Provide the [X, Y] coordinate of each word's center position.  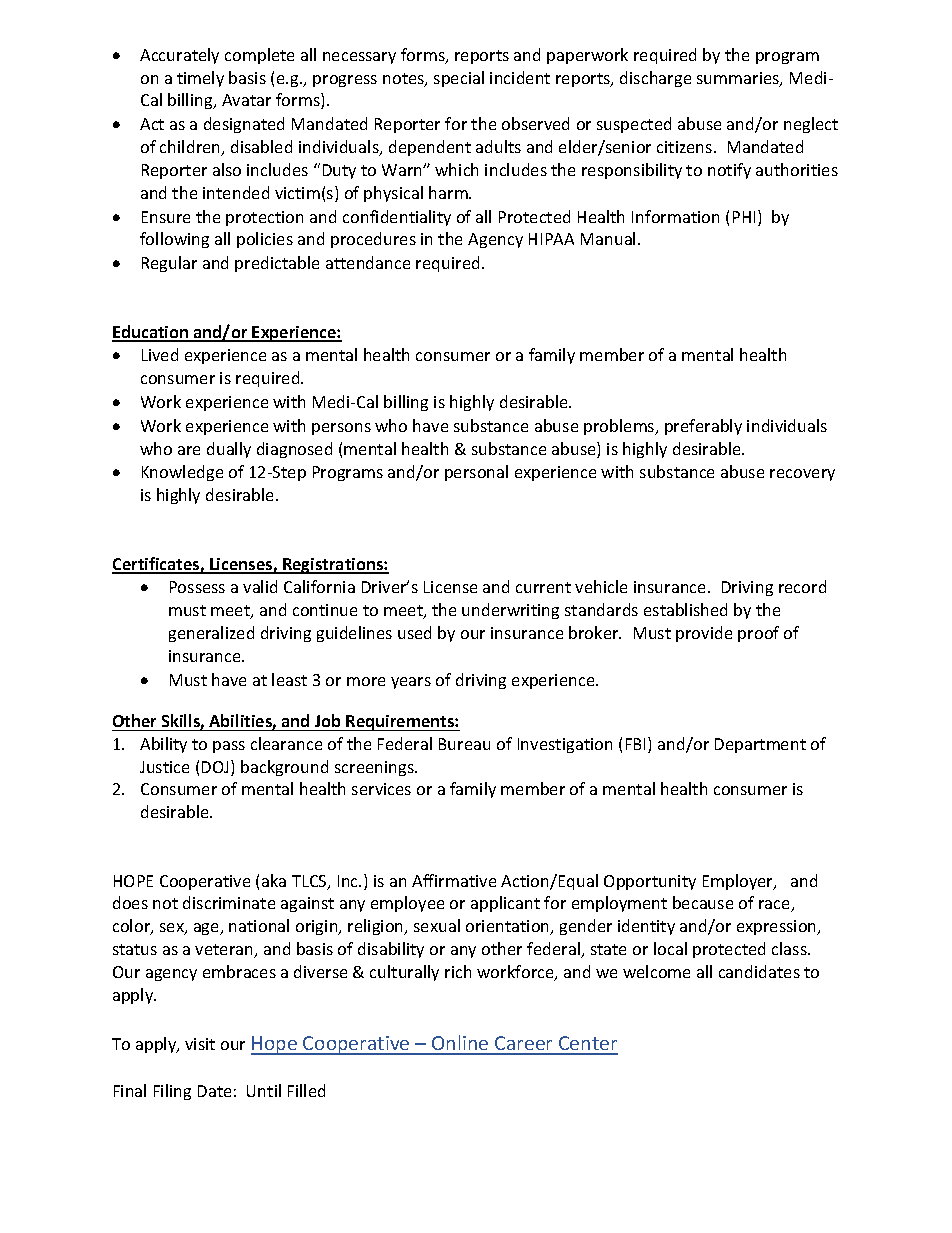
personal [476, 473]
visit [200, 1044]
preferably [703, 427]
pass [229, 747]
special [459, 79]
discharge [655, 79]
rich [458, 971]
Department [760, 745]
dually [229, 450]
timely [200, 79]
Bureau [464, 744]
